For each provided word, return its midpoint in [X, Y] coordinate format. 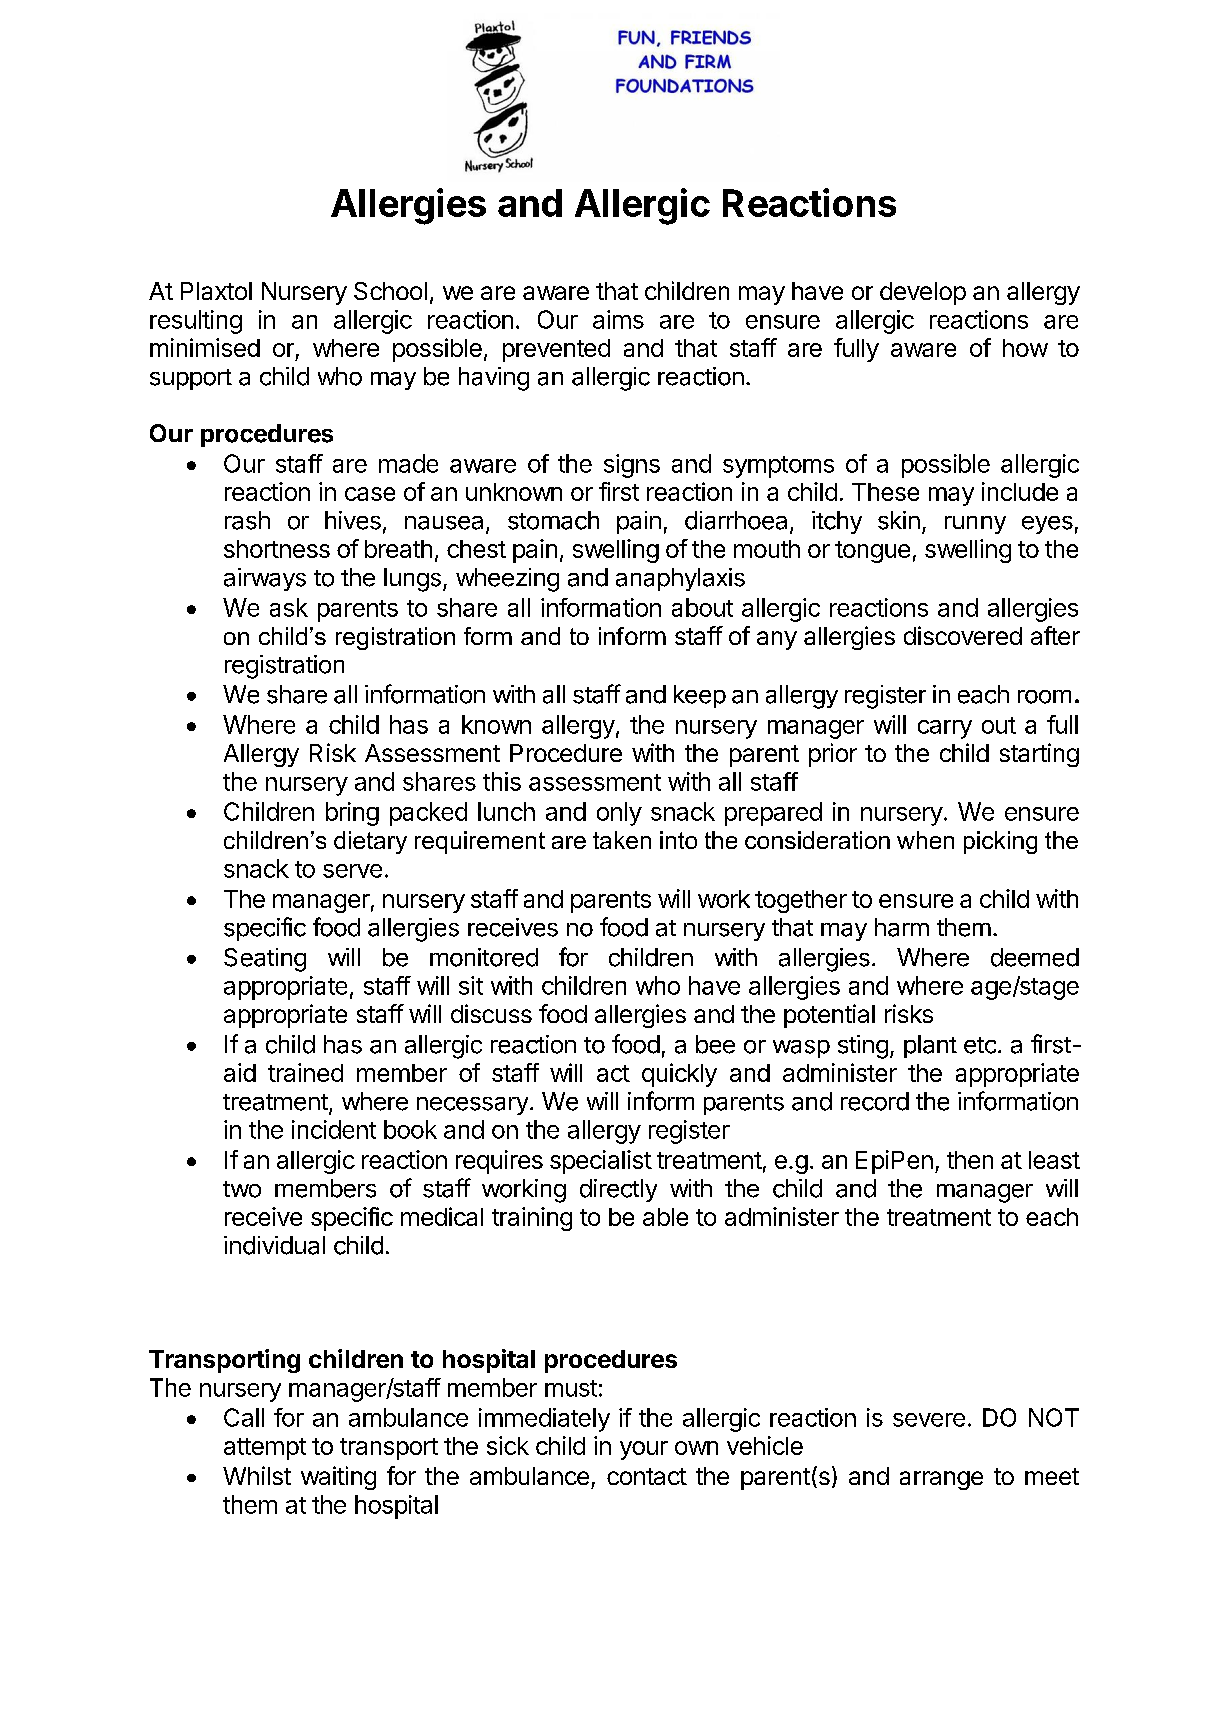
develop [923, 293]
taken [622, 840]
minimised [205, 347]
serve [352, 871]
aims [618, 319]
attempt [265, 1449]
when [925, 840]
